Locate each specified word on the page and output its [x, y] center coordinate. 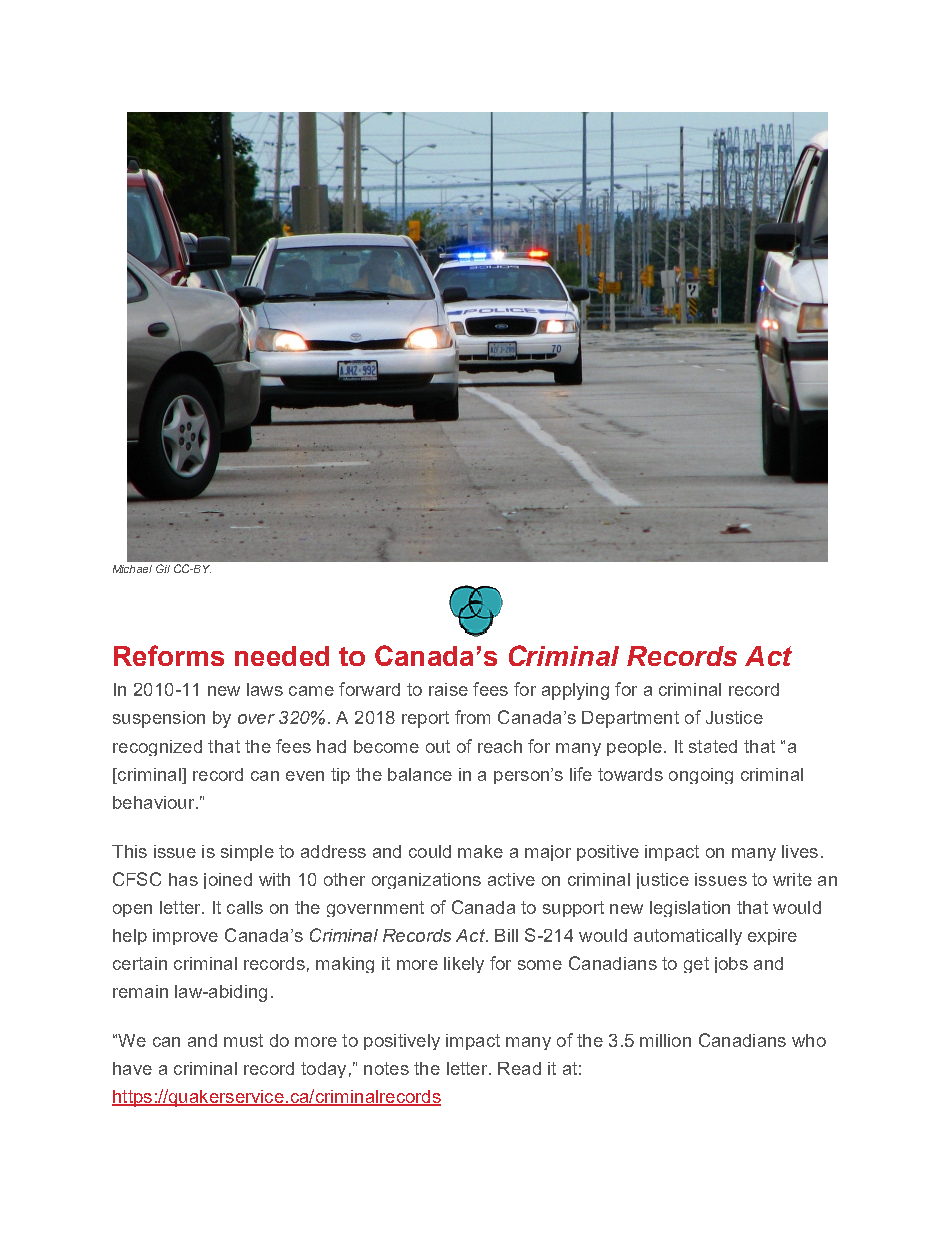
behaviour [155, 802]
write [792, 879]
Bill [506, 935]
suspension [159, 719]
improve [185, 937]
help [130, 937]
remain [140, 991]
